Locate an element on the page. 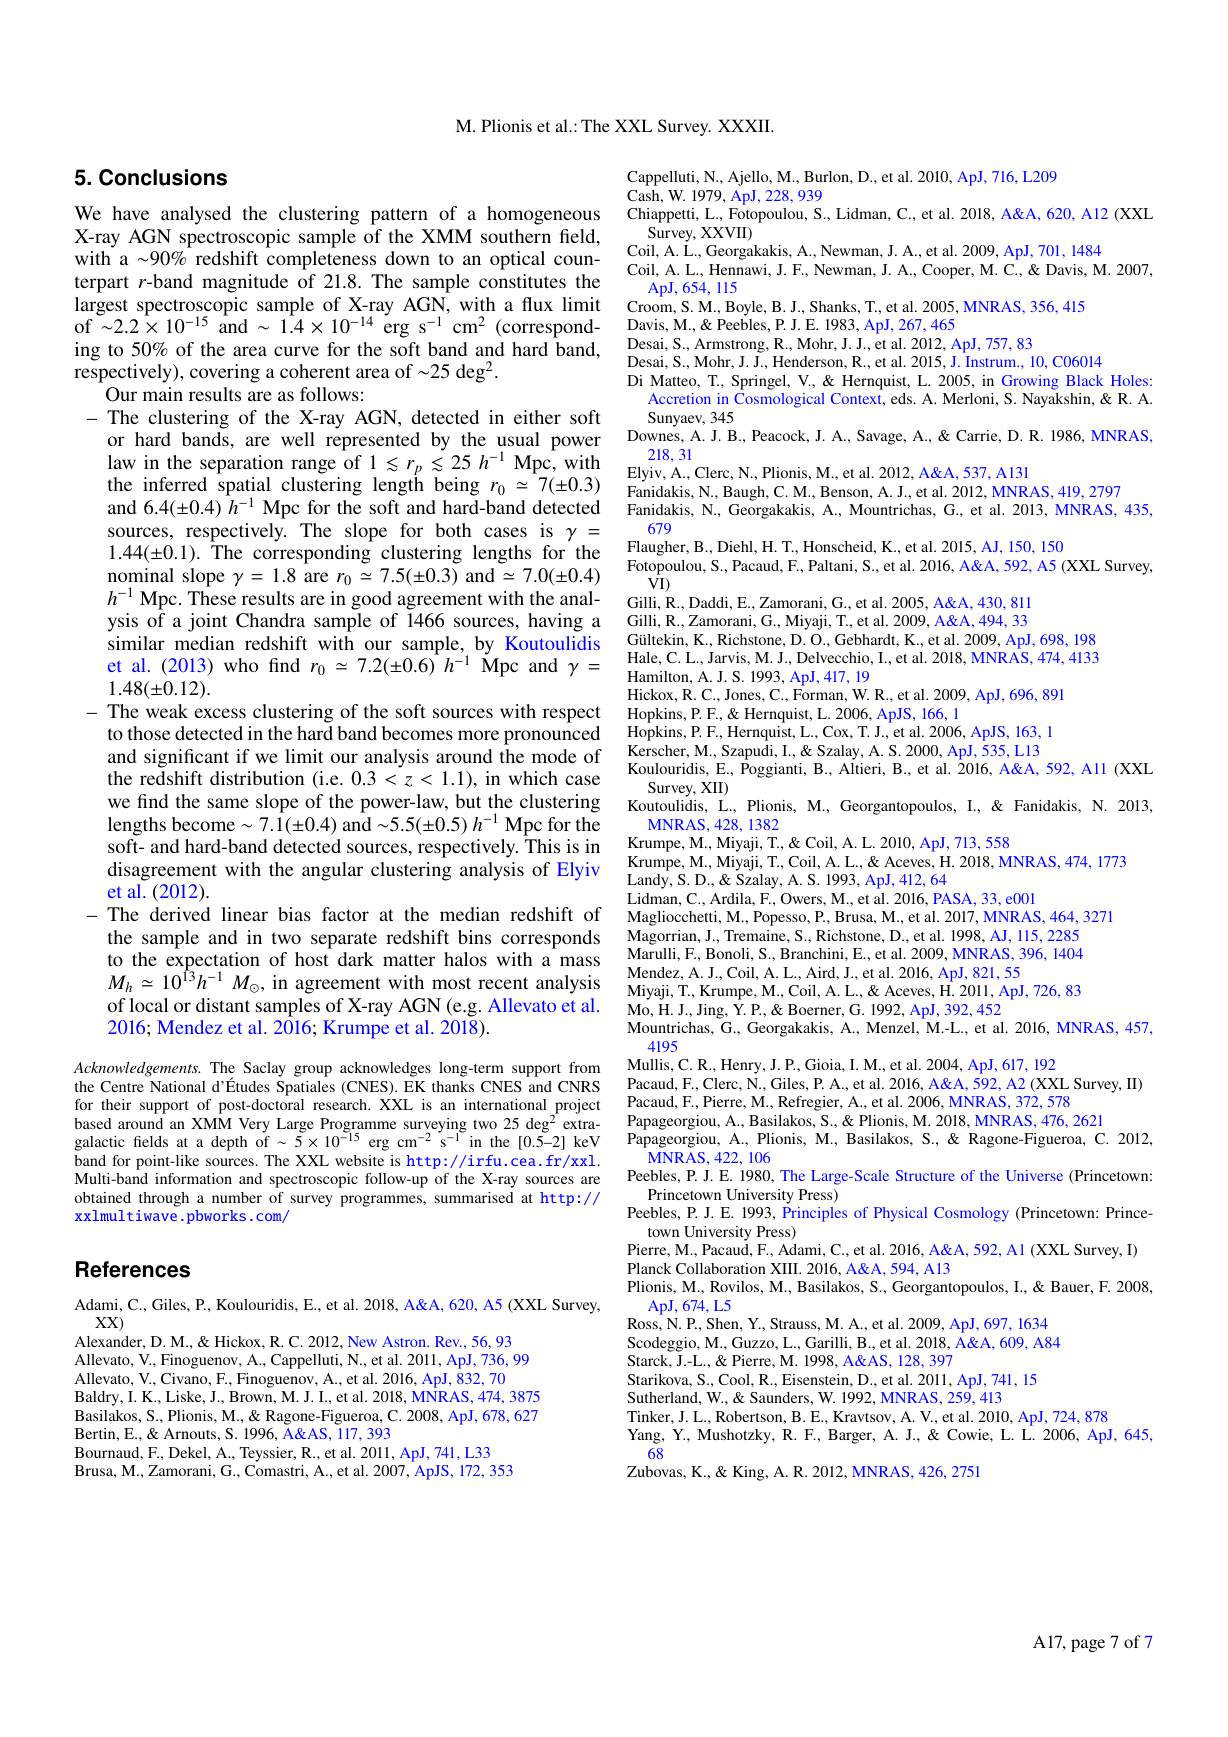 The height and width of the page is (1737, 1228). Structure is located at coordinates (925, 1175).
